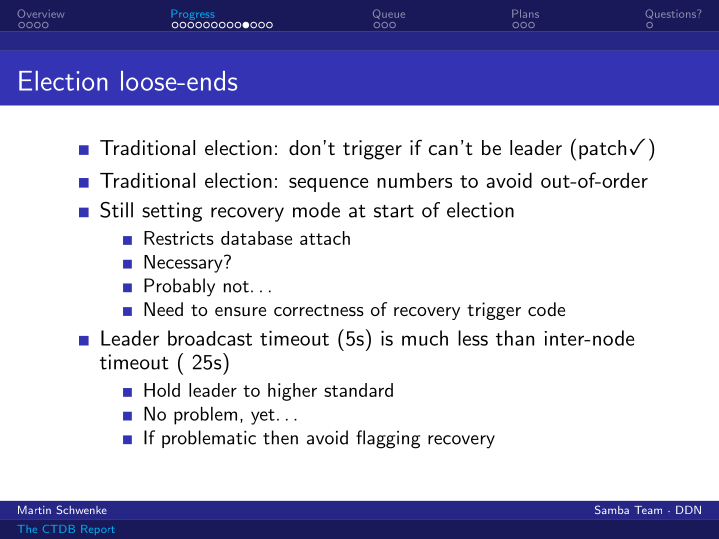 The image size is (719, 539). What do you see at coordinates (389, 14) in the page?
I see `Queue` at bounding box center [389, 14].
